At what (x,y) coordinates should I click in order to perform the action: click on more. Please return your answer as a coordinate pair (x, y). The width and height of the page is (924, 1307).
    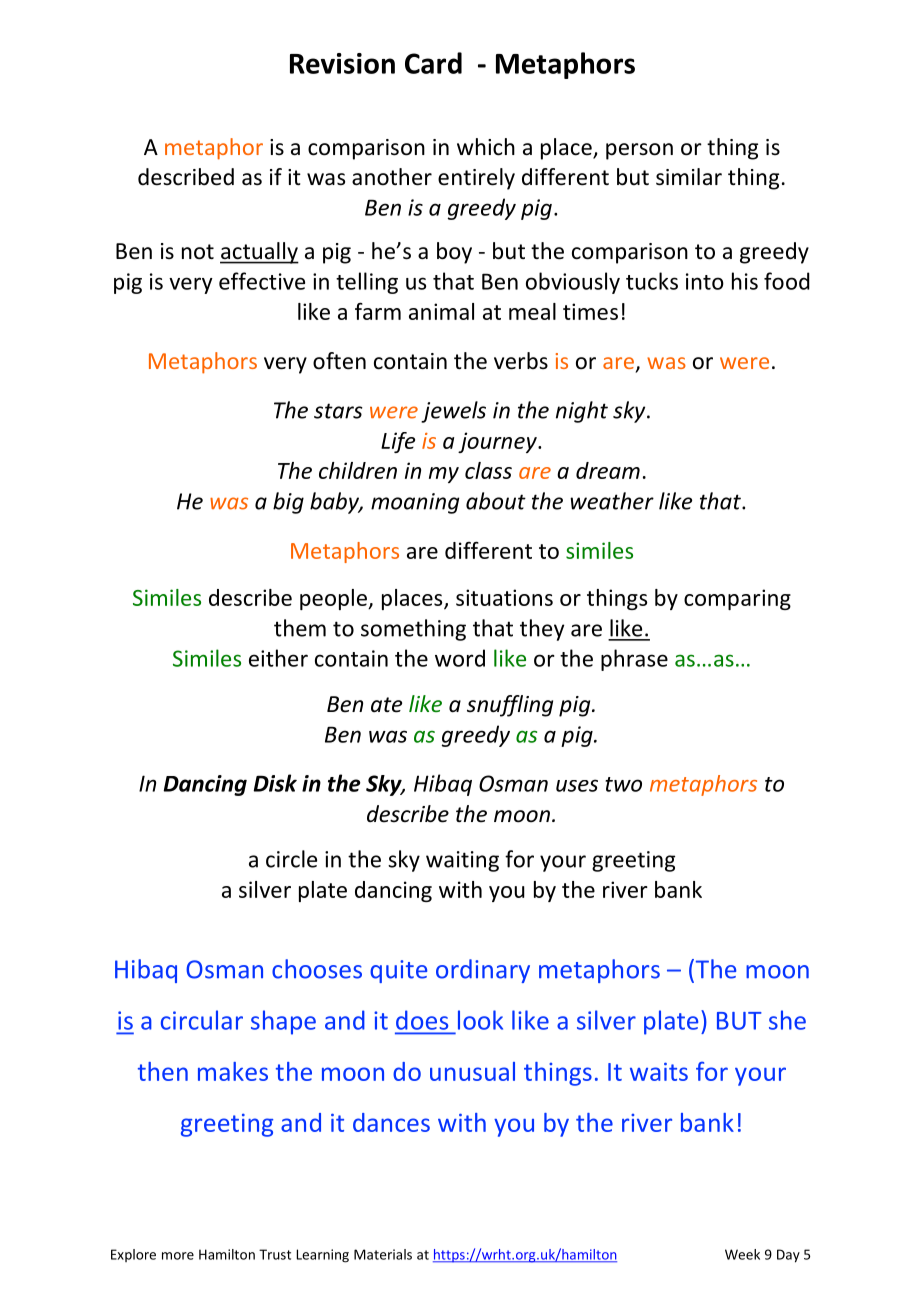
    Looking at the image, I should click on (178, 1256).
